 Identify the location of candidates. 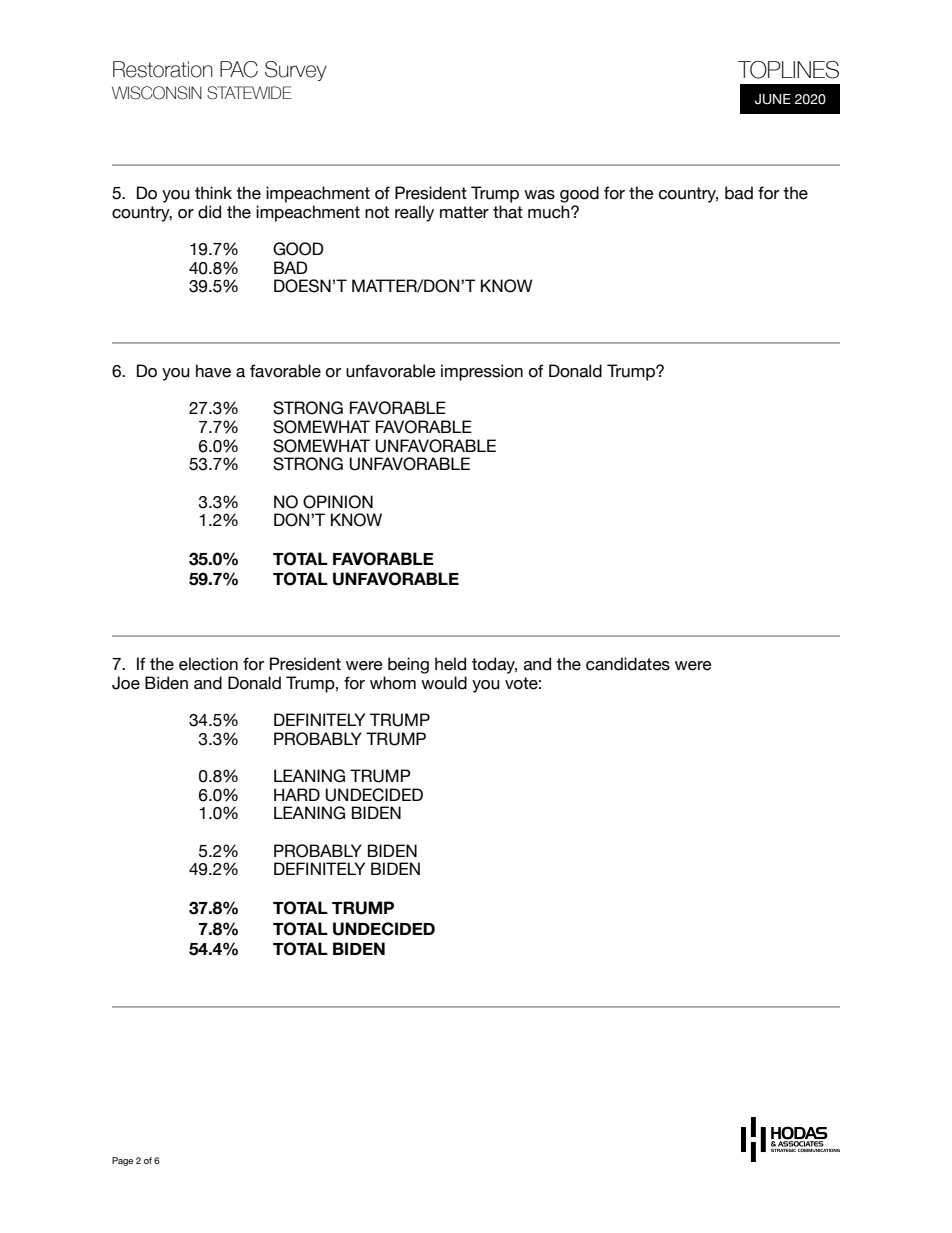
(628, 664).
